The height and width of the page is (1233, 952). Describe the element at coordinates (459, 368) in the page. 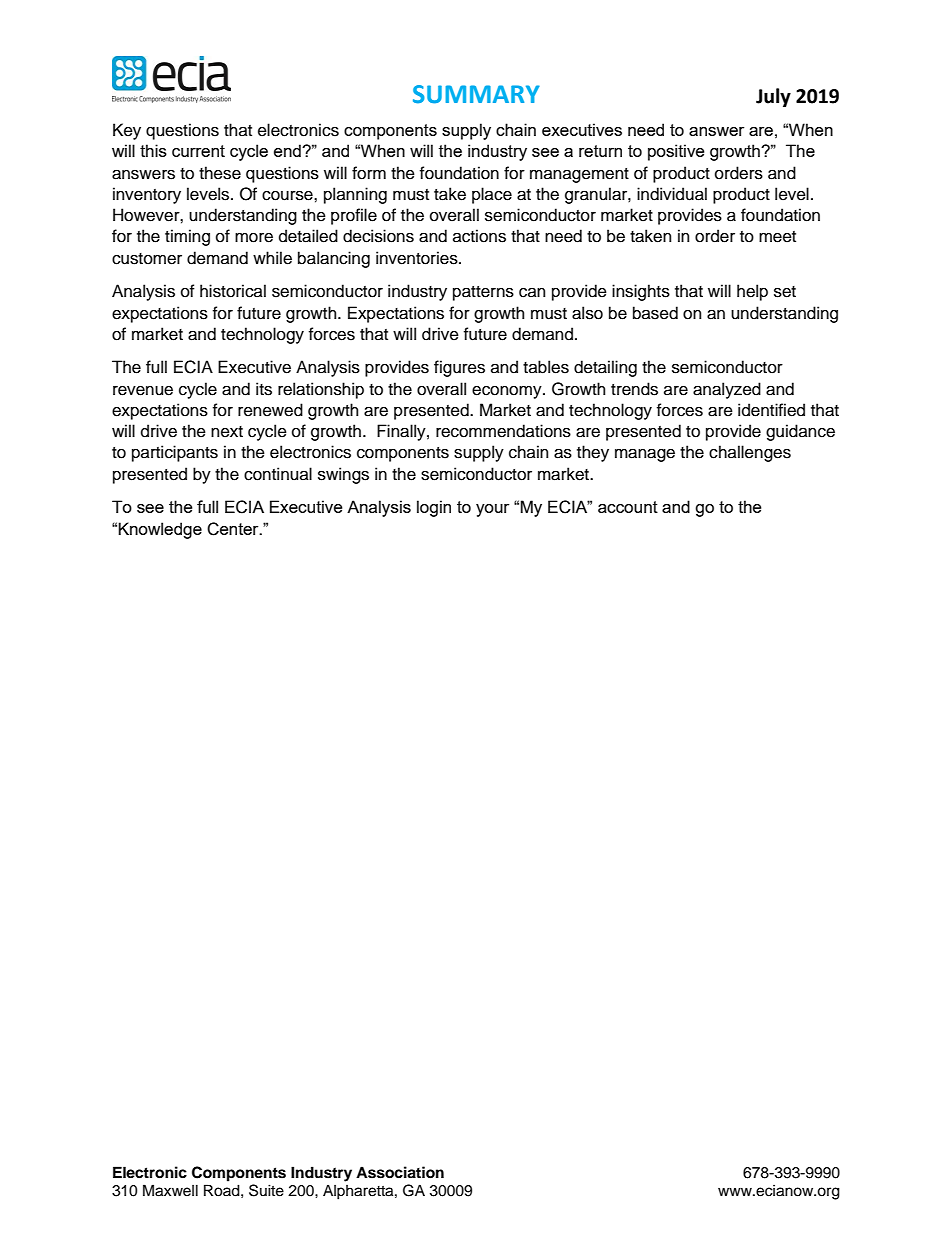

I see `figures` at that location.
